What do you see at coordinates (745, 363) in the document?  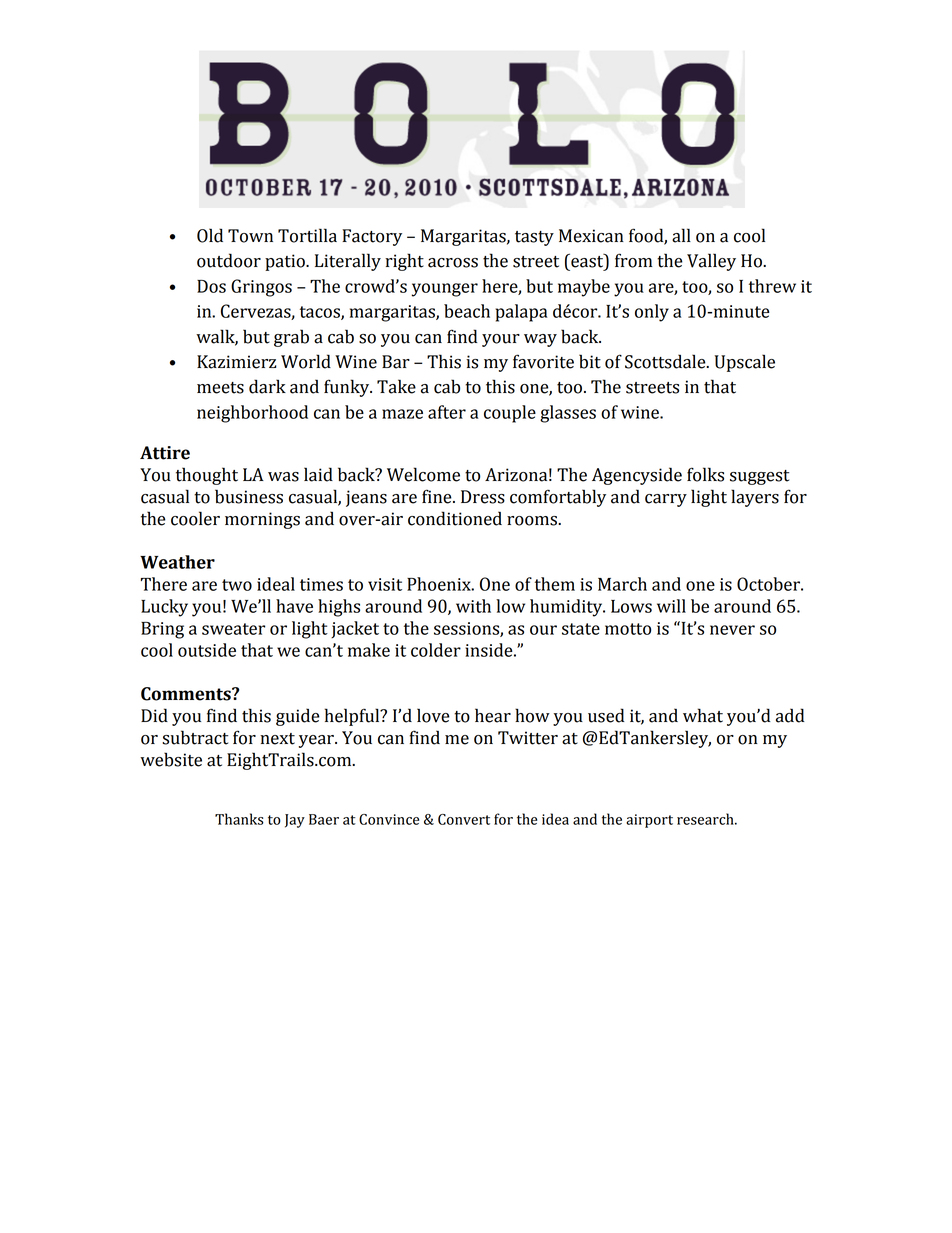 I see `Upscale` at bounding box center [745, 363].
